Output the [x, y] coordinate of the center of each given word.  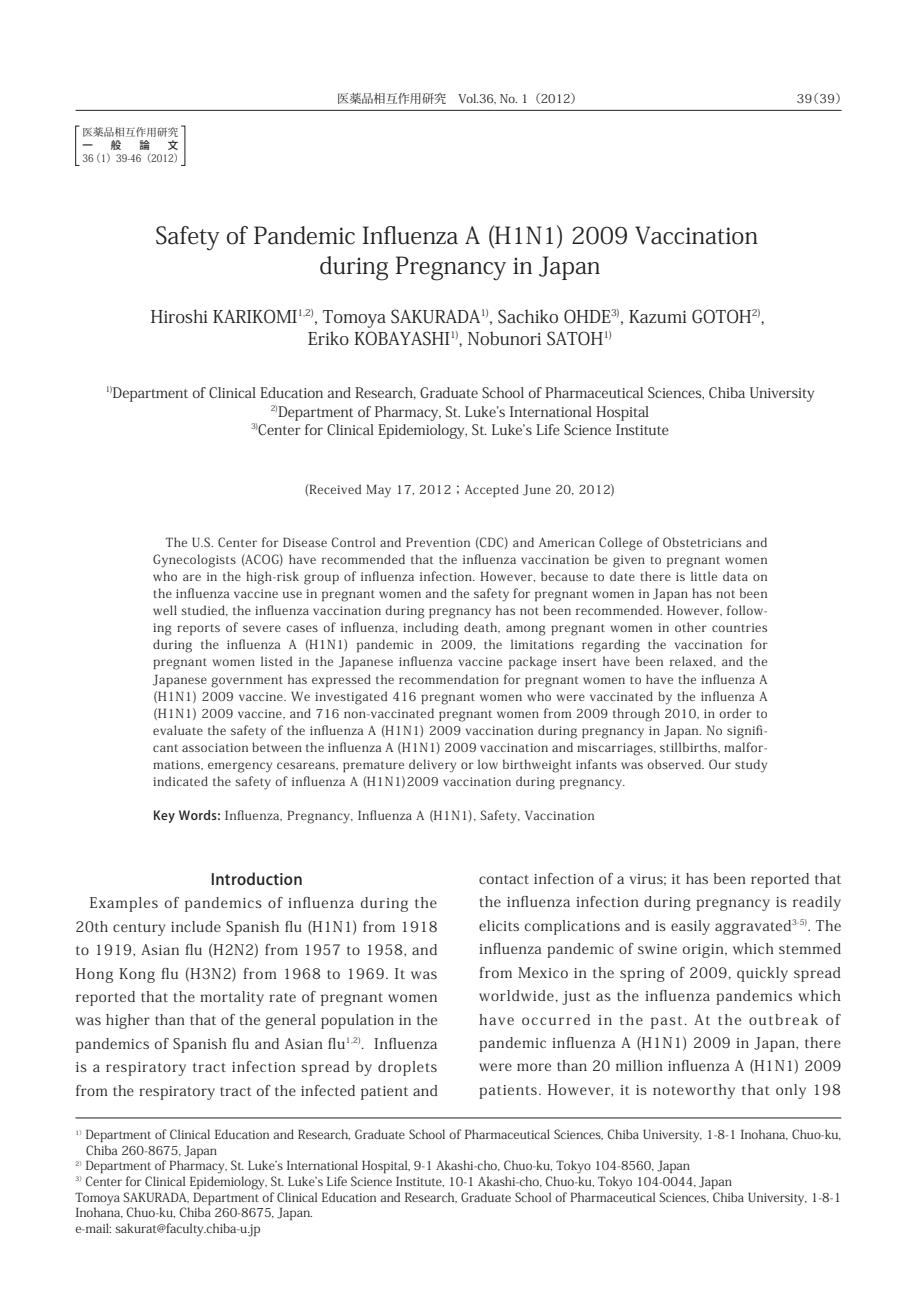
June [537, 490]
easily [690, 927]
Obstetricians [702, 542]
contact [504, 879]
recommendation [449, 679]
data [735, 576]
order [735, 713]
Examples [124, 904]
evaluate [178, 730]
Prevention [438, 542]
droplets [407, 1068]
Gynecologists [194, 561]
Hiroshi [179, 316]
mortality [232, 998]
